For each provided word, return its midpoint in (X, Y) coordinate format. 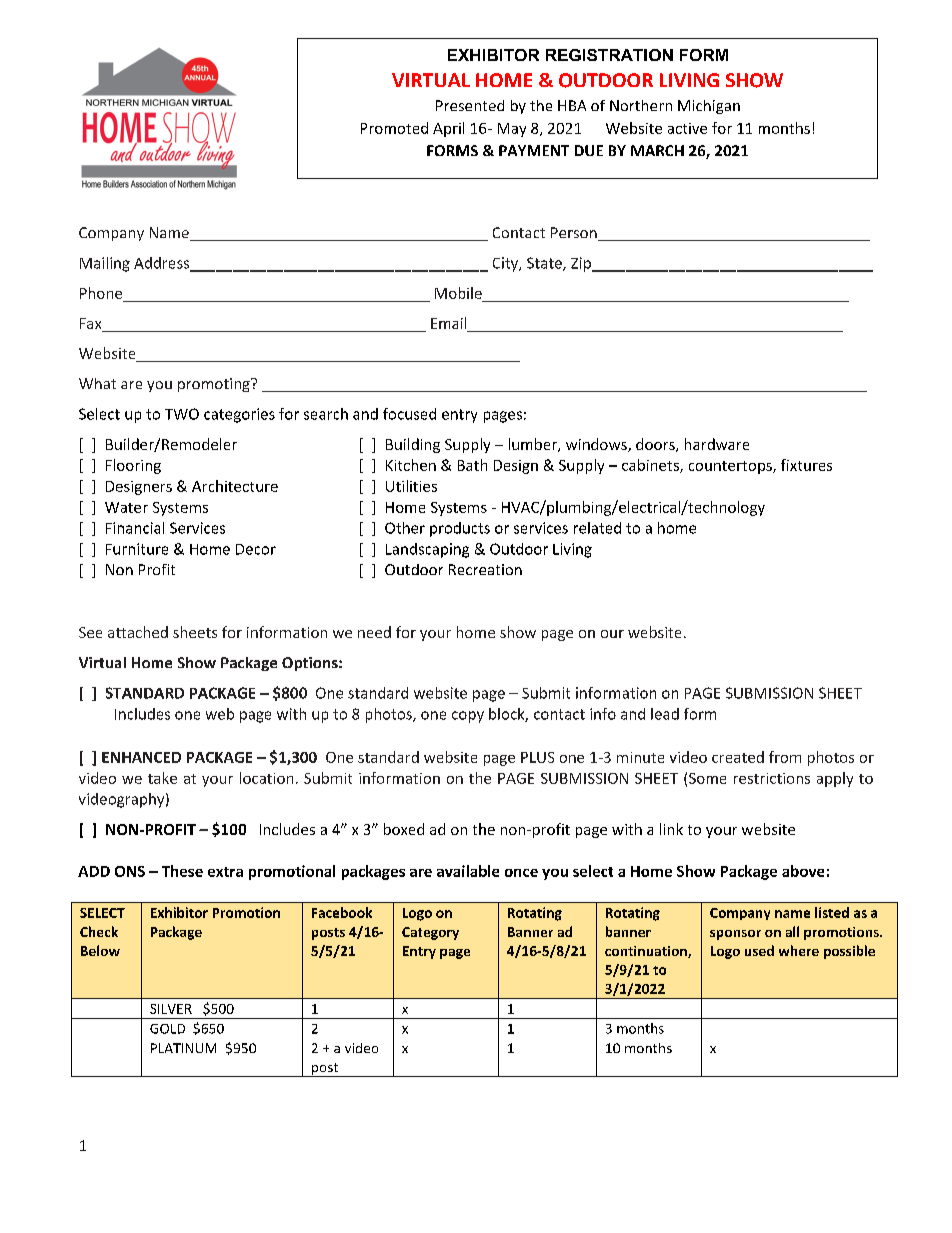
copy (468, 717)
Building (413, 445)
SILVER (171, 1009)
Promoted (394, 128)
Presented (470, 105)
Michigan (709, 107)
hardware (717, 444)
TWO (182, 414)
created (738, 757)
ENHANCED (141, 757)
